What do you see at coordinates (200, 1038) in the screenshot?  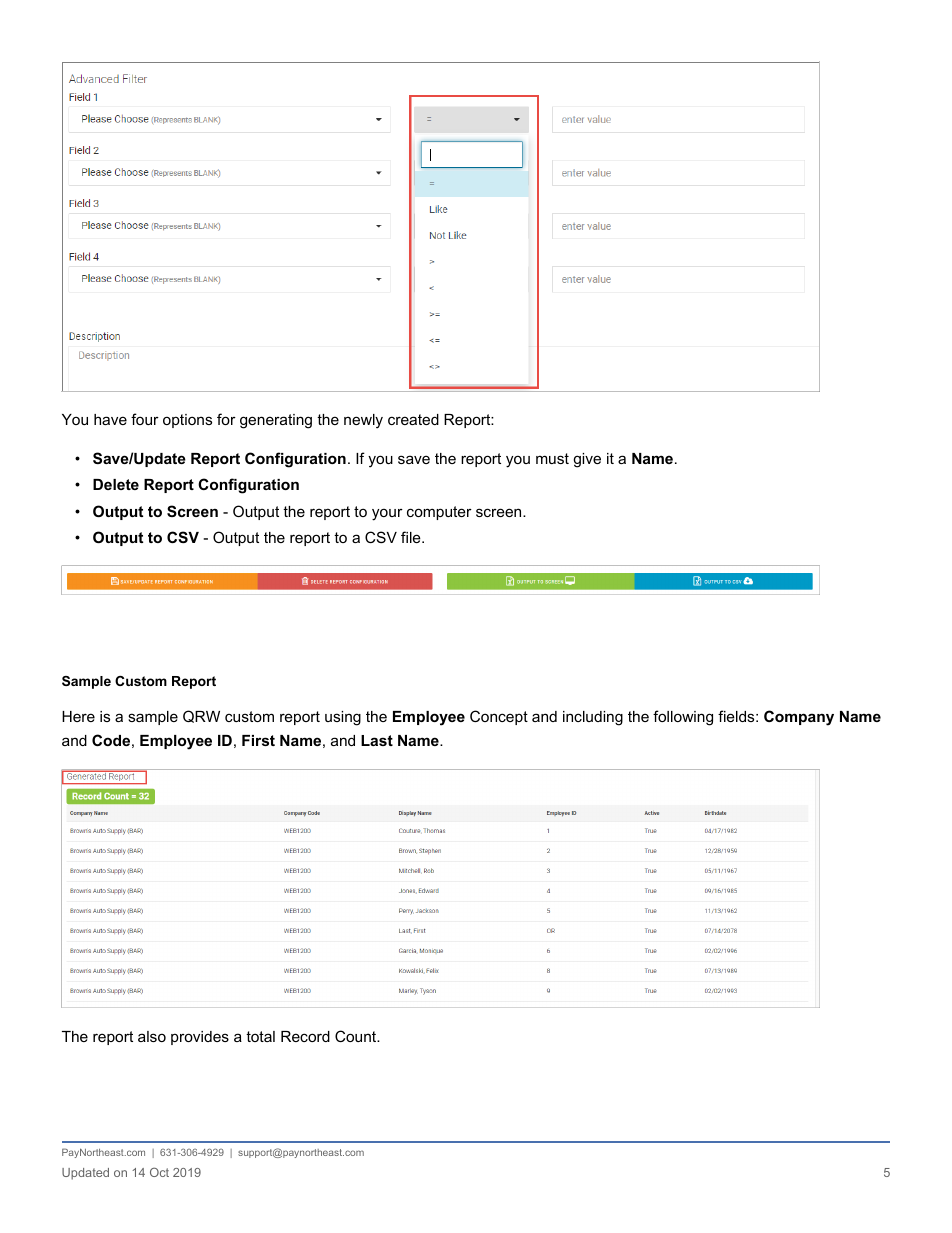 I see `provides` at bounding box center [200, 1038].
